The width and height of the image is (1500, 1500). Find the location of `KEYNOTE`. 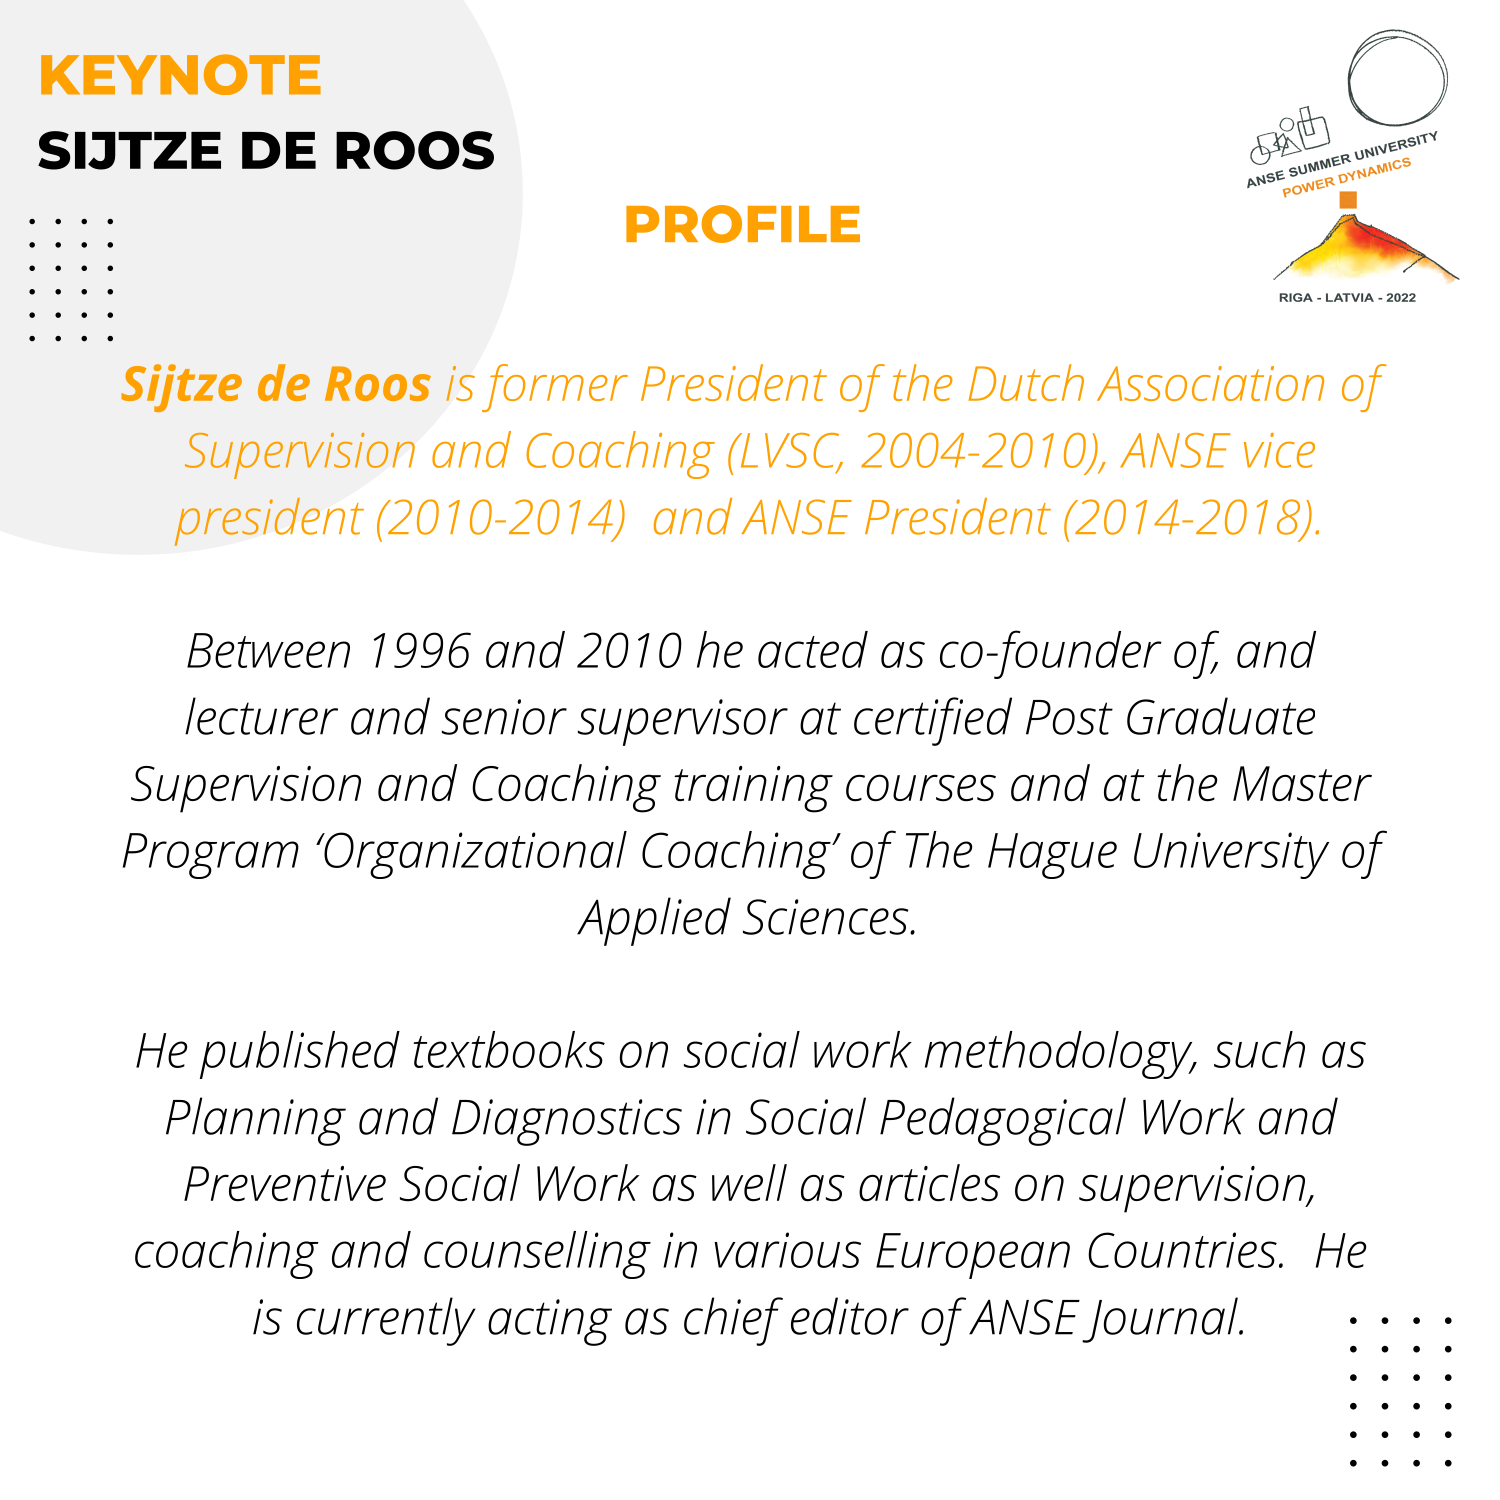

KEYNOTE is located at coordinates (181, 74).
